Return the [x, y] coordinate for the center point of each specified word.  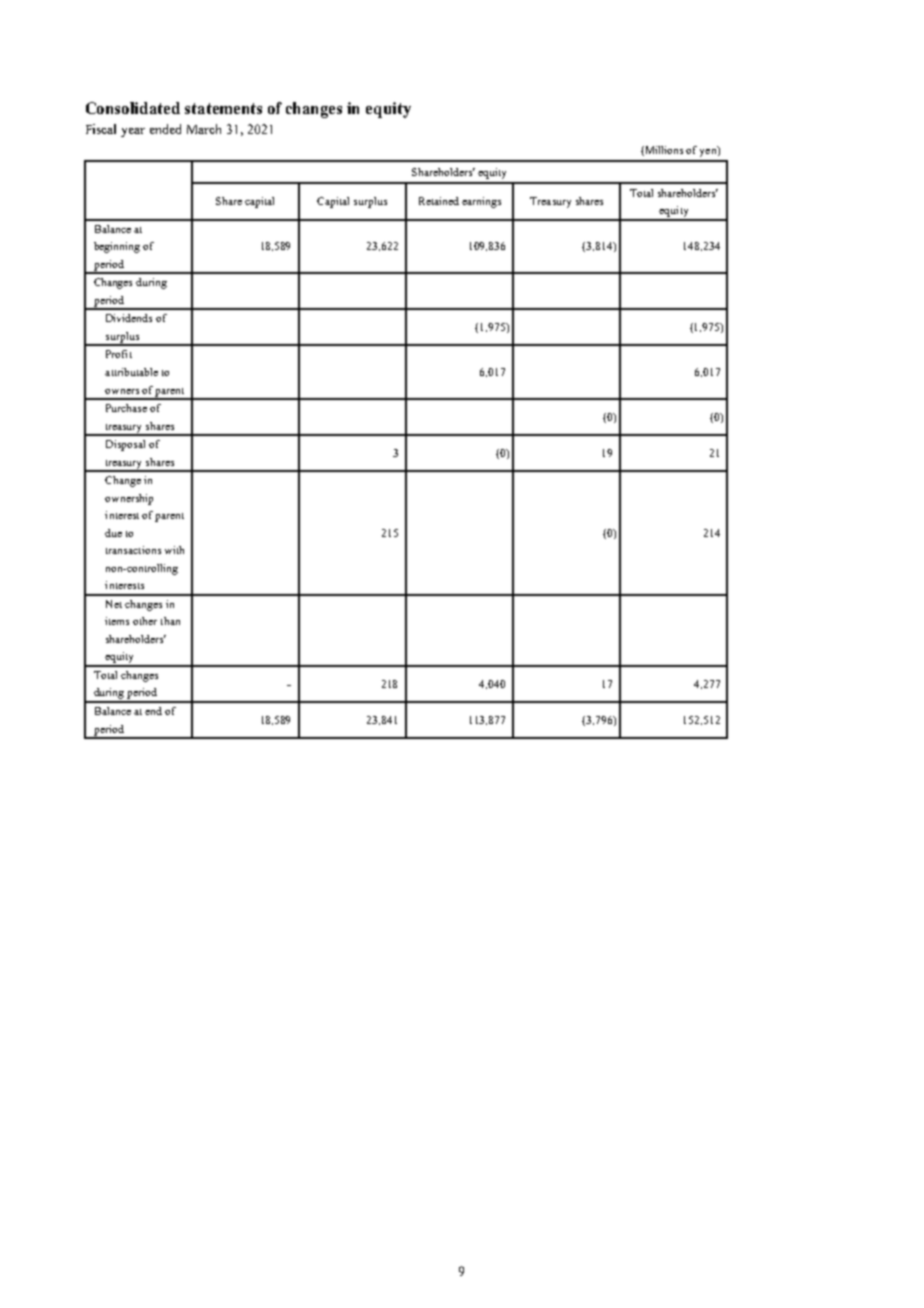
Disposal [125, 445]
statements [223, 108]
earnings [481, 202]
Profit [119, 354]
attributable [131, 372]
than [170, 621]
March [204, 129]
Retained [439, 201]
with [174, 550]
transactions [133, 550]
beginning [117, 247]
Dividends [129, 318]
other [145, 621]
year [133, 132]
